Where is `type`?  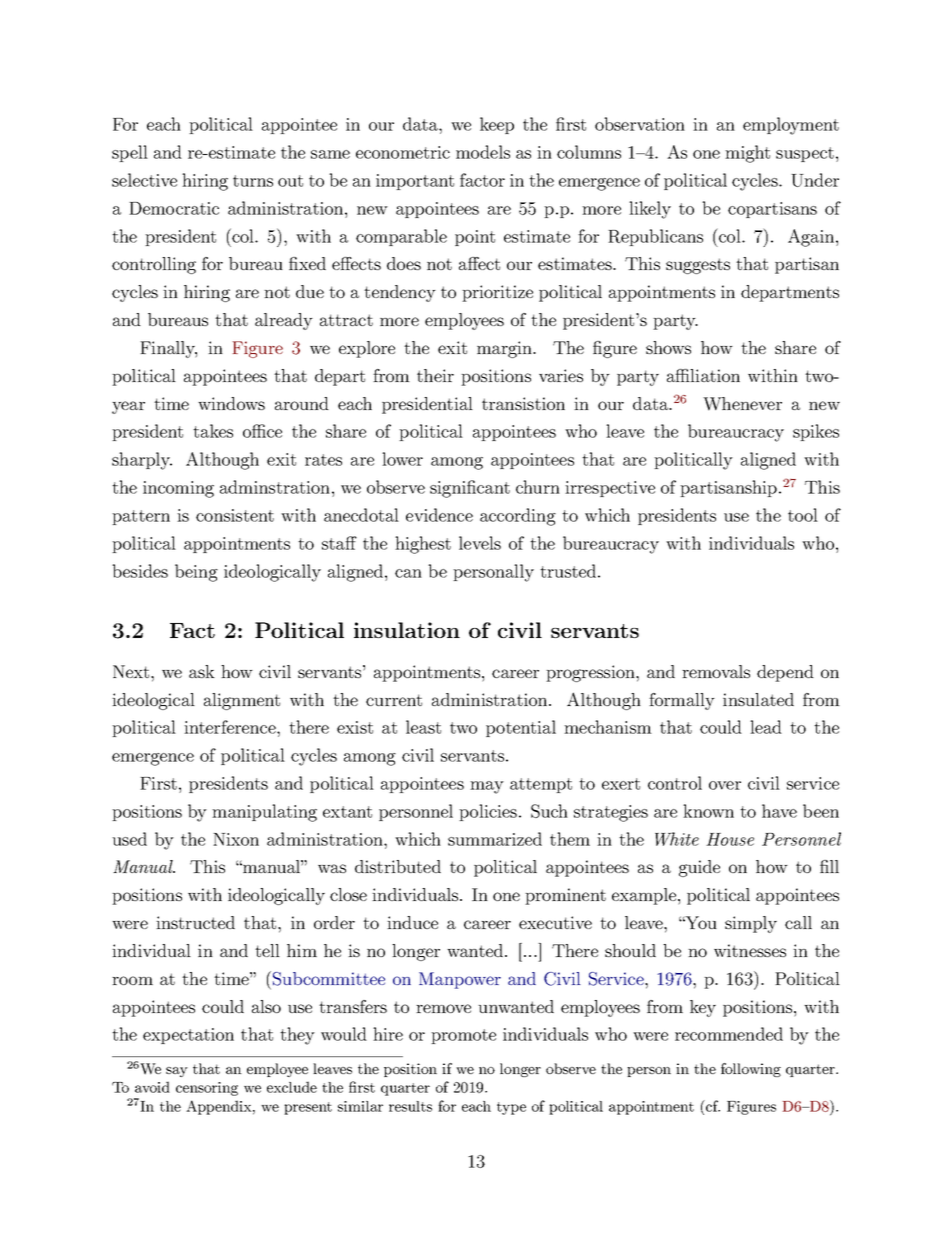 type is located at coordinates (511, 1108).
